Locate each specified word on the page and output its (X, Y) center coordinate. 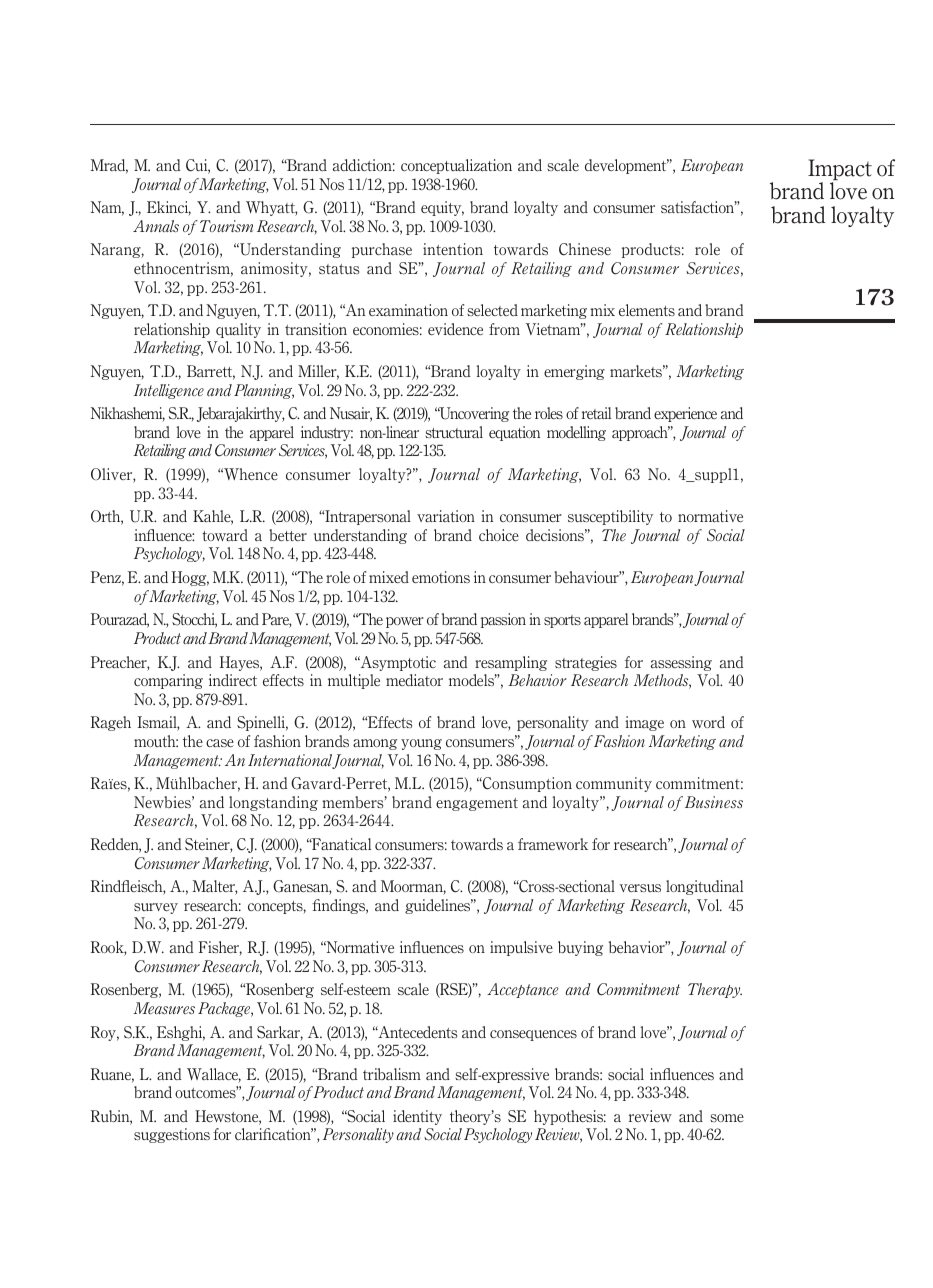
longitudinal (704, 887)
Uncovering (473, 414)
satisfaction (699, 207)
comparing (168, 681)
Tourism (226, 226)
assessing (681, 663)
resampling (511, 663)
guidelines (439, 906)
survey (156, 908)
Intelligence (169, 391)
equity (442, 208)
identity (417, 1117)
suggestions (172, 1135)
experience (685, 414)
